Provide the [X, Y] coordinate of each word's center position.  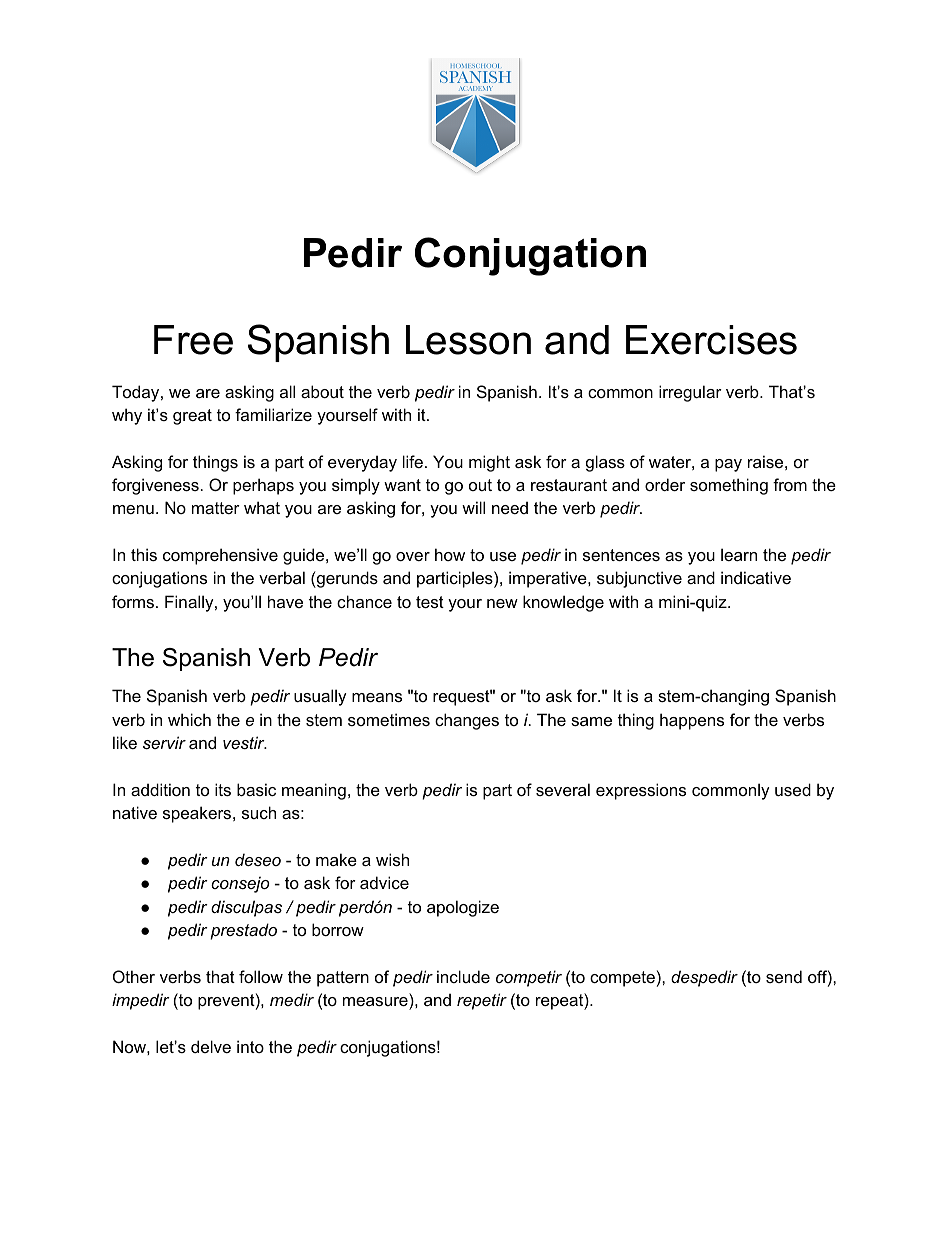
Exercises [711, 340]
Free [193, 340]
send [784, 976]
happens [692, 721]
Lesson [468, 340]
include [463, 976]
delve [211, 1046]
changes [467, 721]
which [189, 719]
